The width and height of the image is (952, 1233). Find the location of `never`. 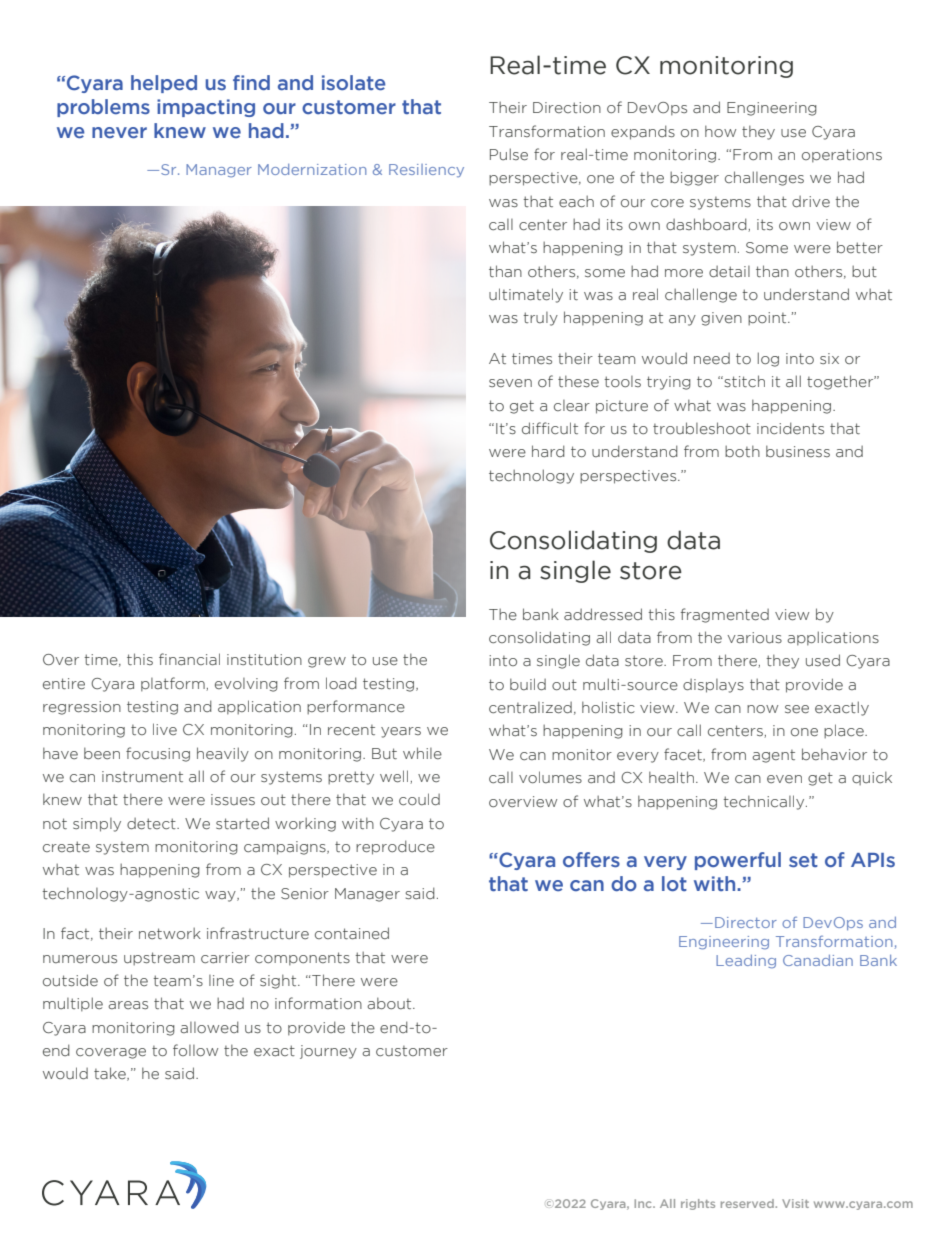

never is located at coordinates (119, 132).
